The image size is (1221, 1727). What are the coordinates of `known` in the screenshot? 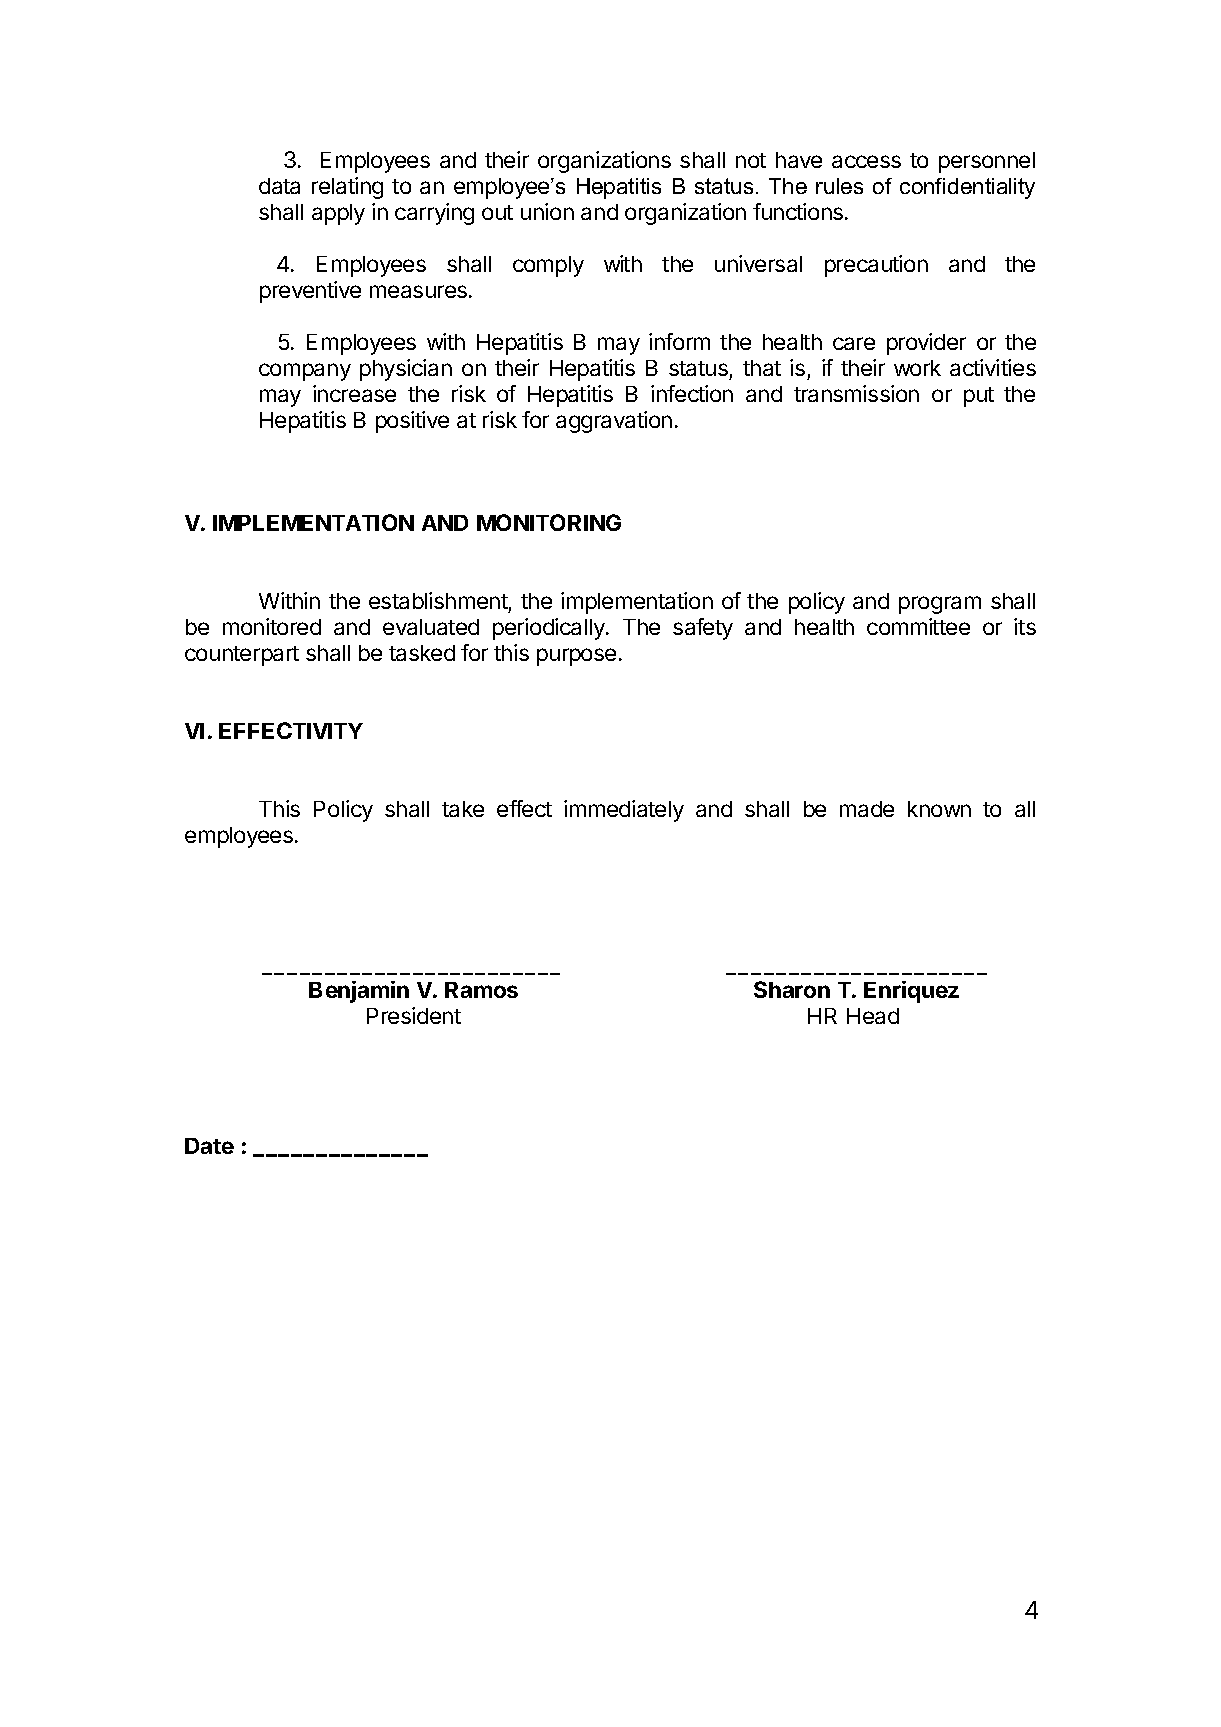 It's located at (939, 809).
